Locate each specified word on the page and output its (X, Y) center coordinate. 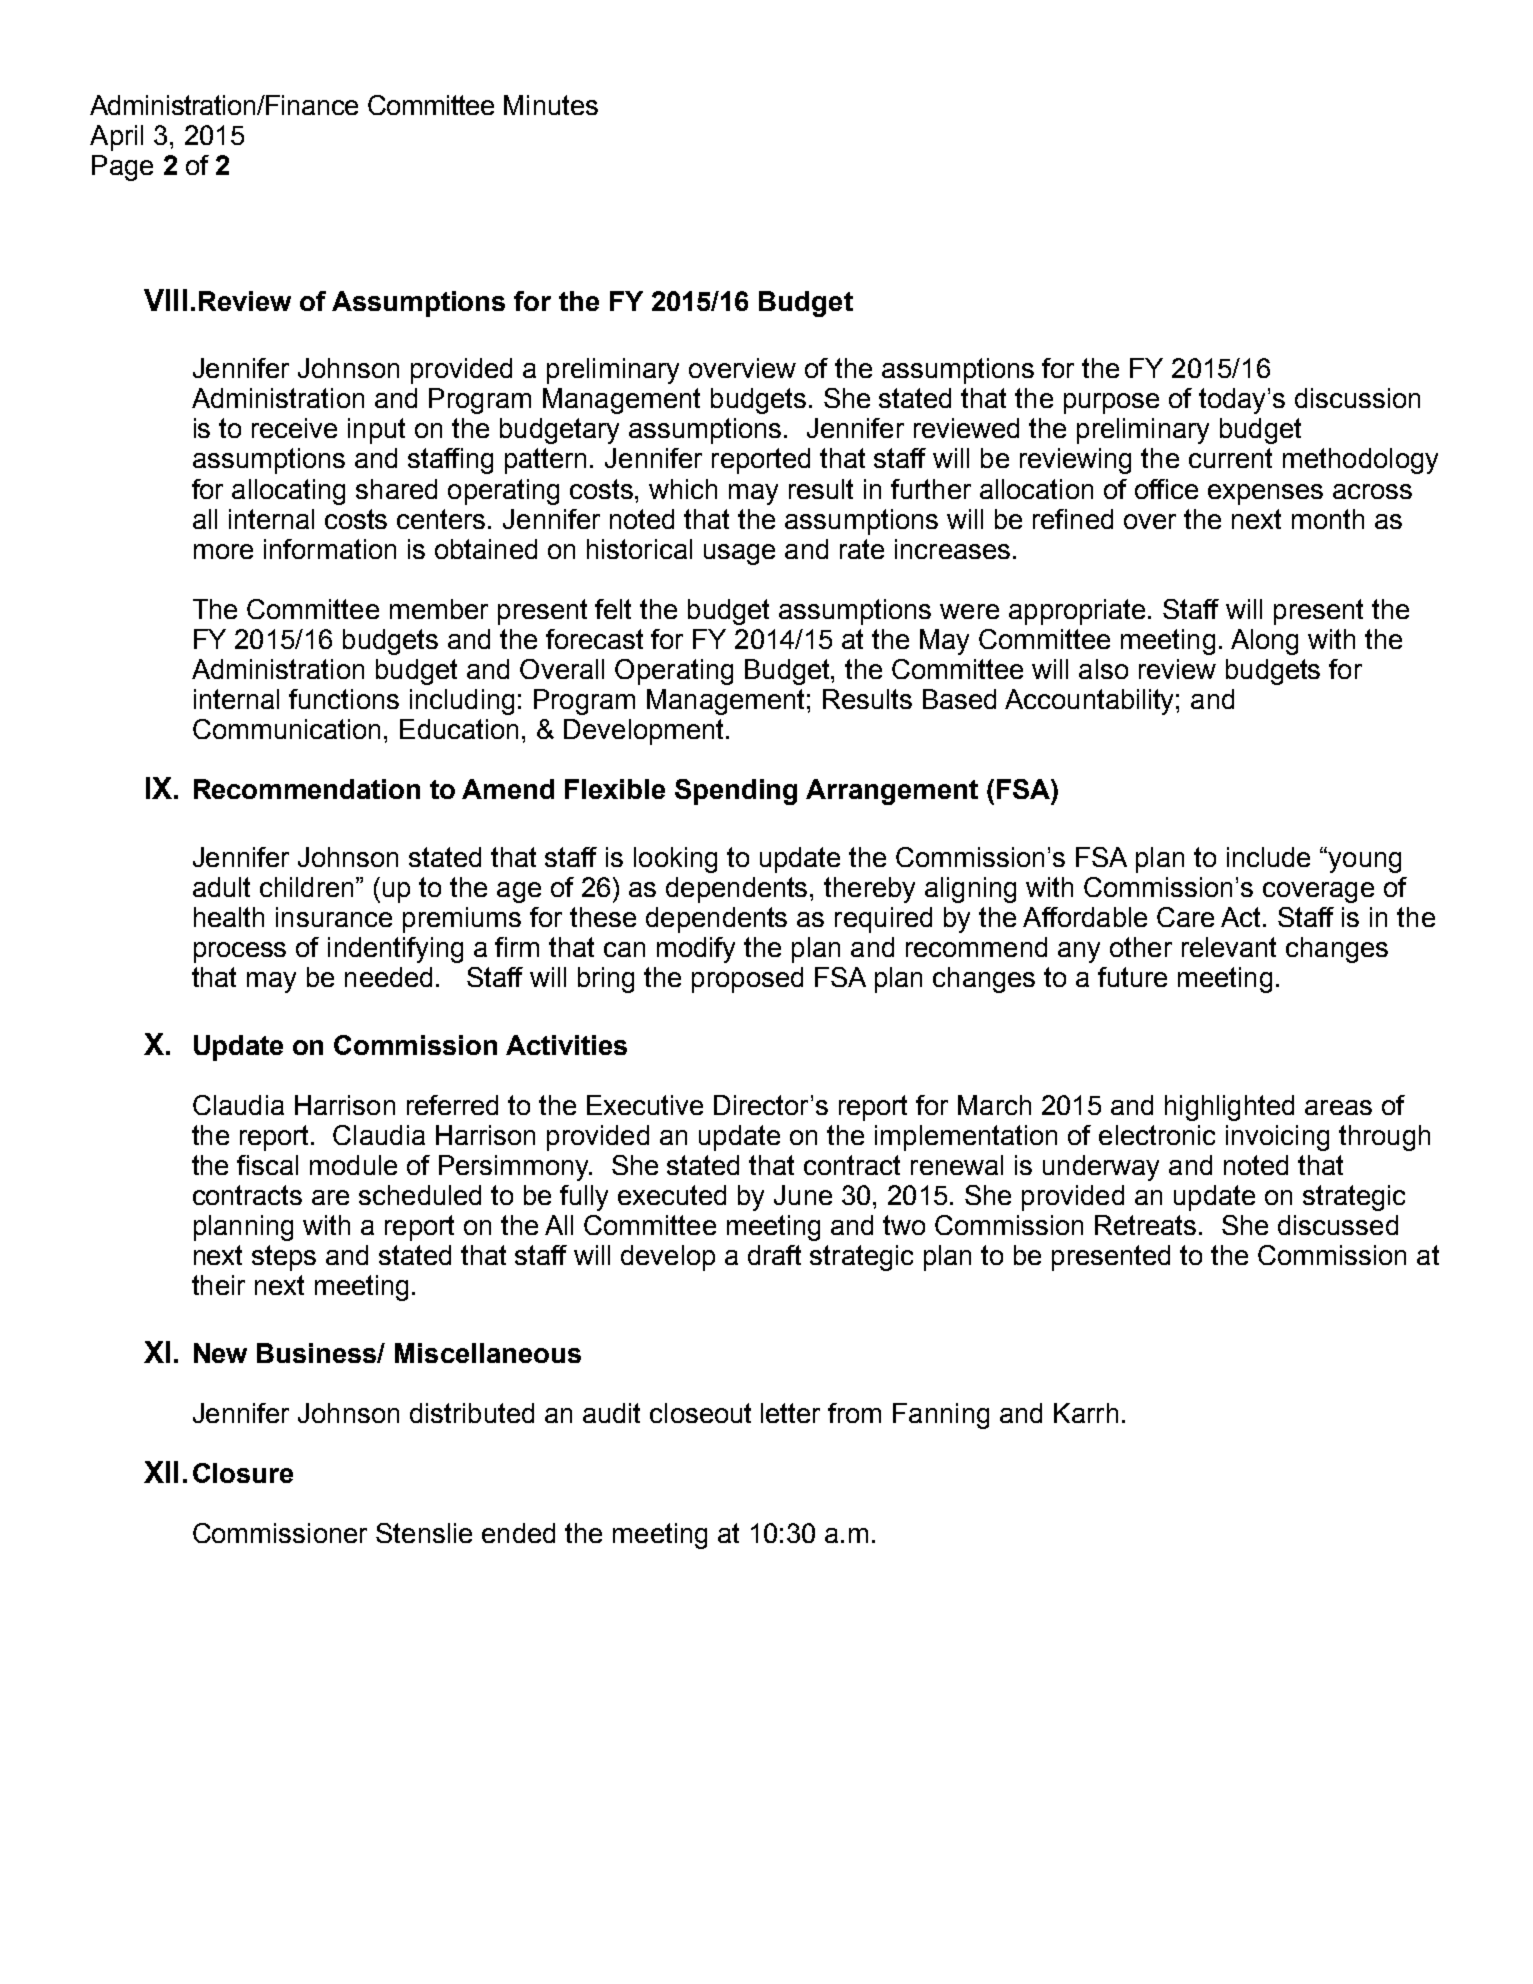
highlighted (1229, 1108)
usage (739, 554)
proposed (747, 980)
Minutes (551, 105)
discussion (1357, 398)
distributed (472, 1413)
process (240, 952)
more (223, 551)
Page (122, 168)
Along (1264, 642)
